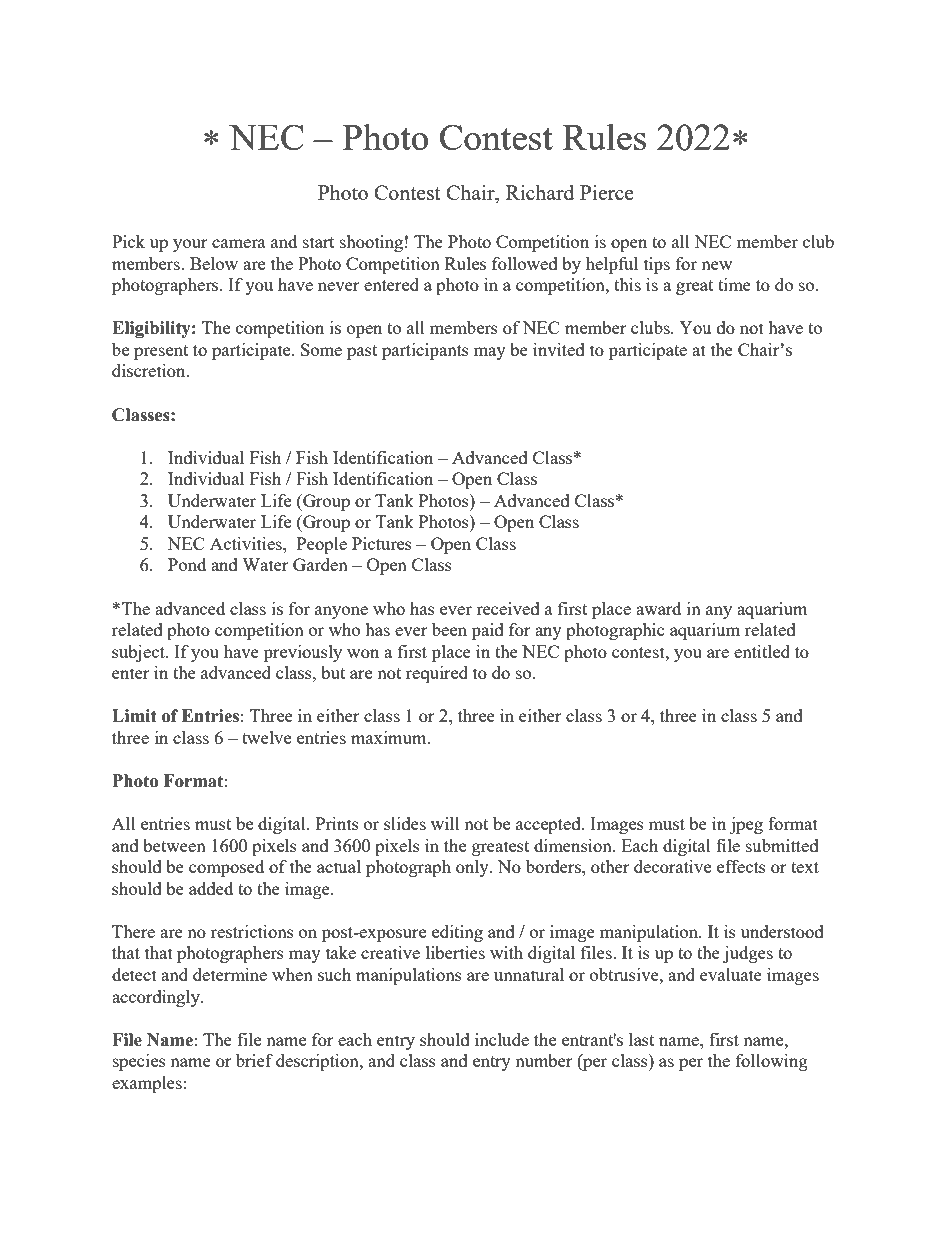 The height and width of the page is (1233, 952). Describe the element at coordinates (190, 245) in the page. I see `your` at that location.
